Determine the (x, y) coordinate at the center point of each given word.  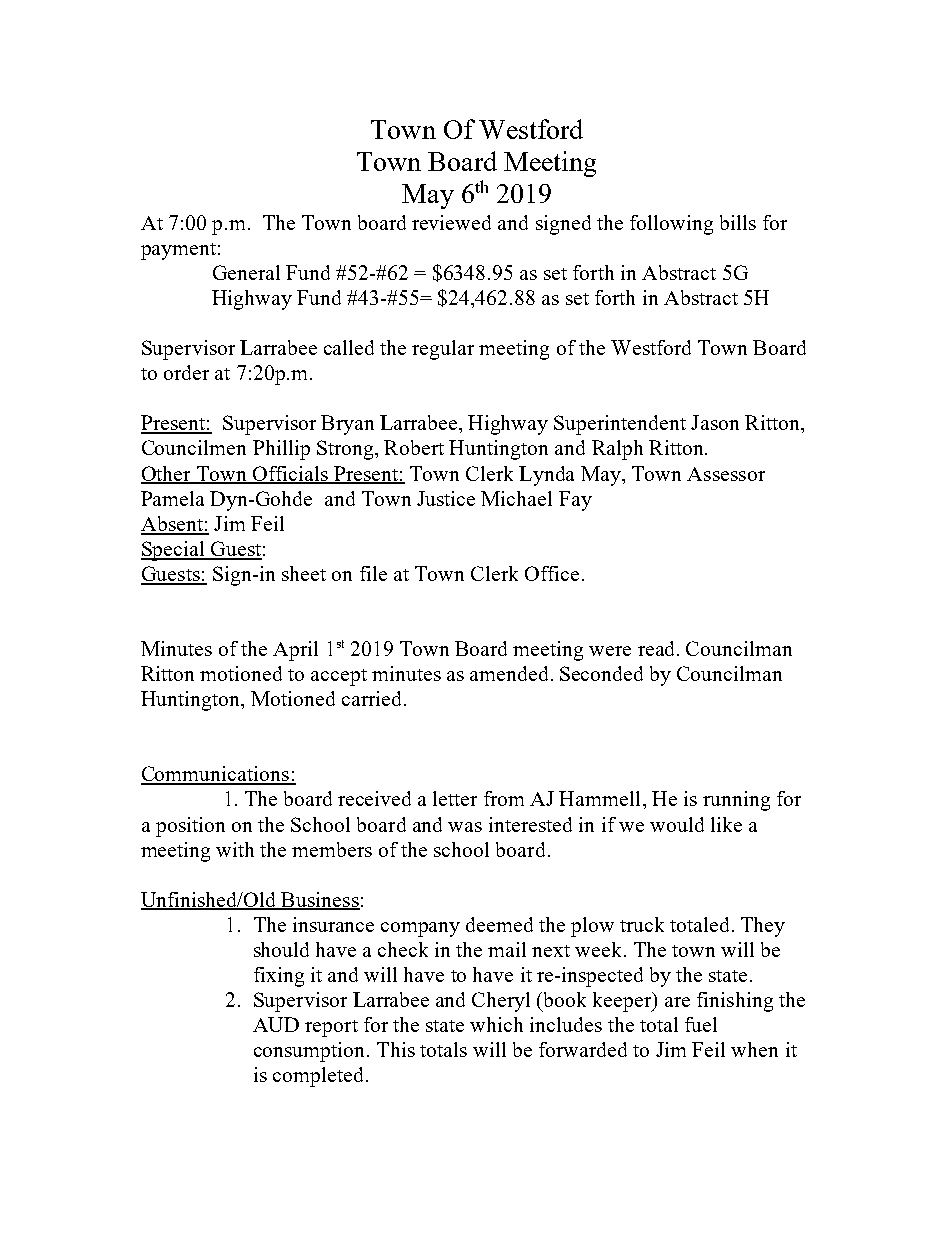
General (246, 272)
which (496, 1024)
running (736, 801)
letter (455, 798)
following (671, 225)
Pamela (172, 498)
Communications (216, 775)
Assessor (726, 474)
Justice (446, 498)
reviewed (451, 222)
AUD (276, 1024)
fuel (701, 1024)
